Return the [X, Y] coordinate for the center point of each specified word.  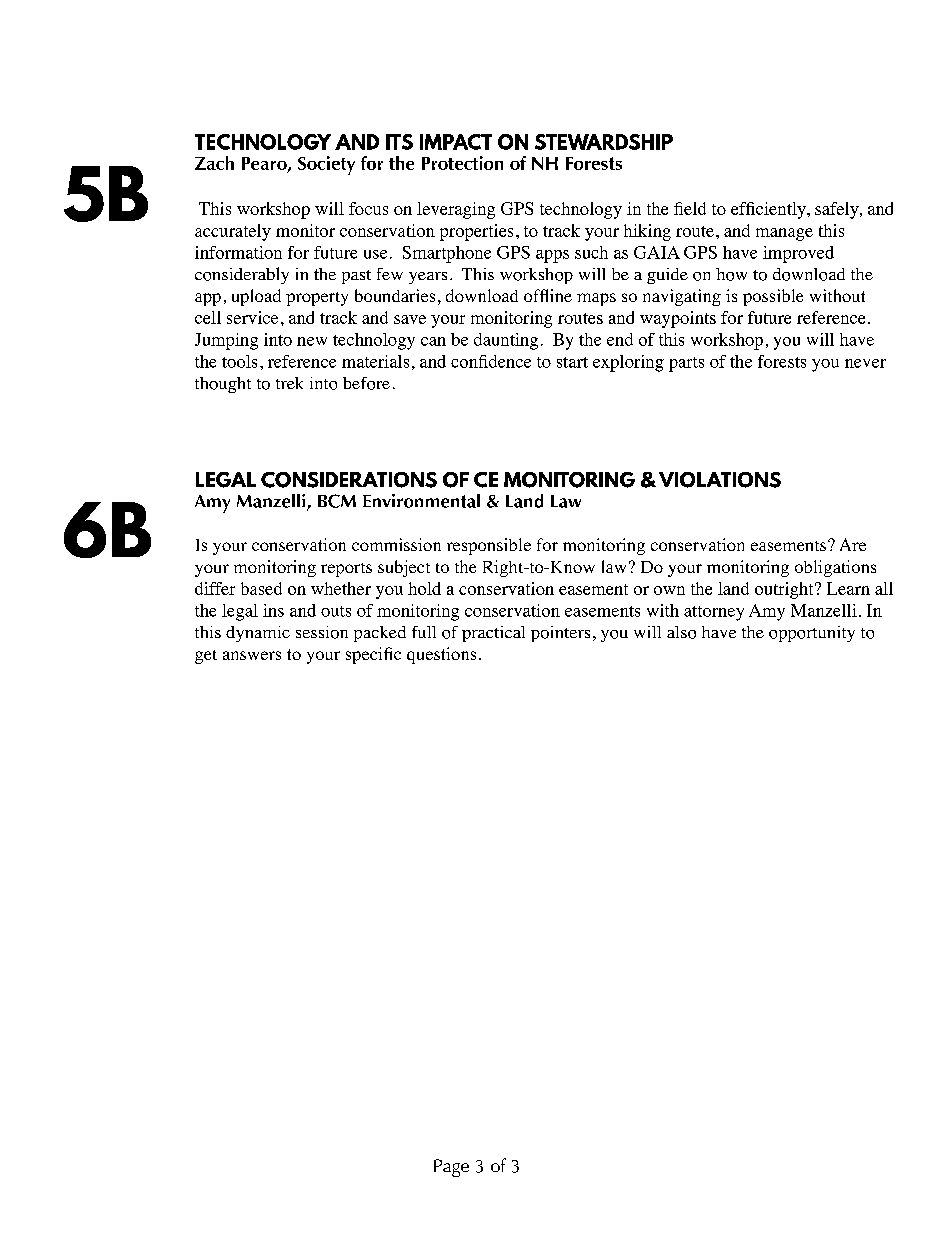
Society [326, 165]
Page [451, 1168]
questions [441, 655]
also [681, 632]
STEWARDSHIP [604, 142]
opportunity [812, 634]
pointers [560, 634]
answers [252, 655]
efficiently [769, 210]
